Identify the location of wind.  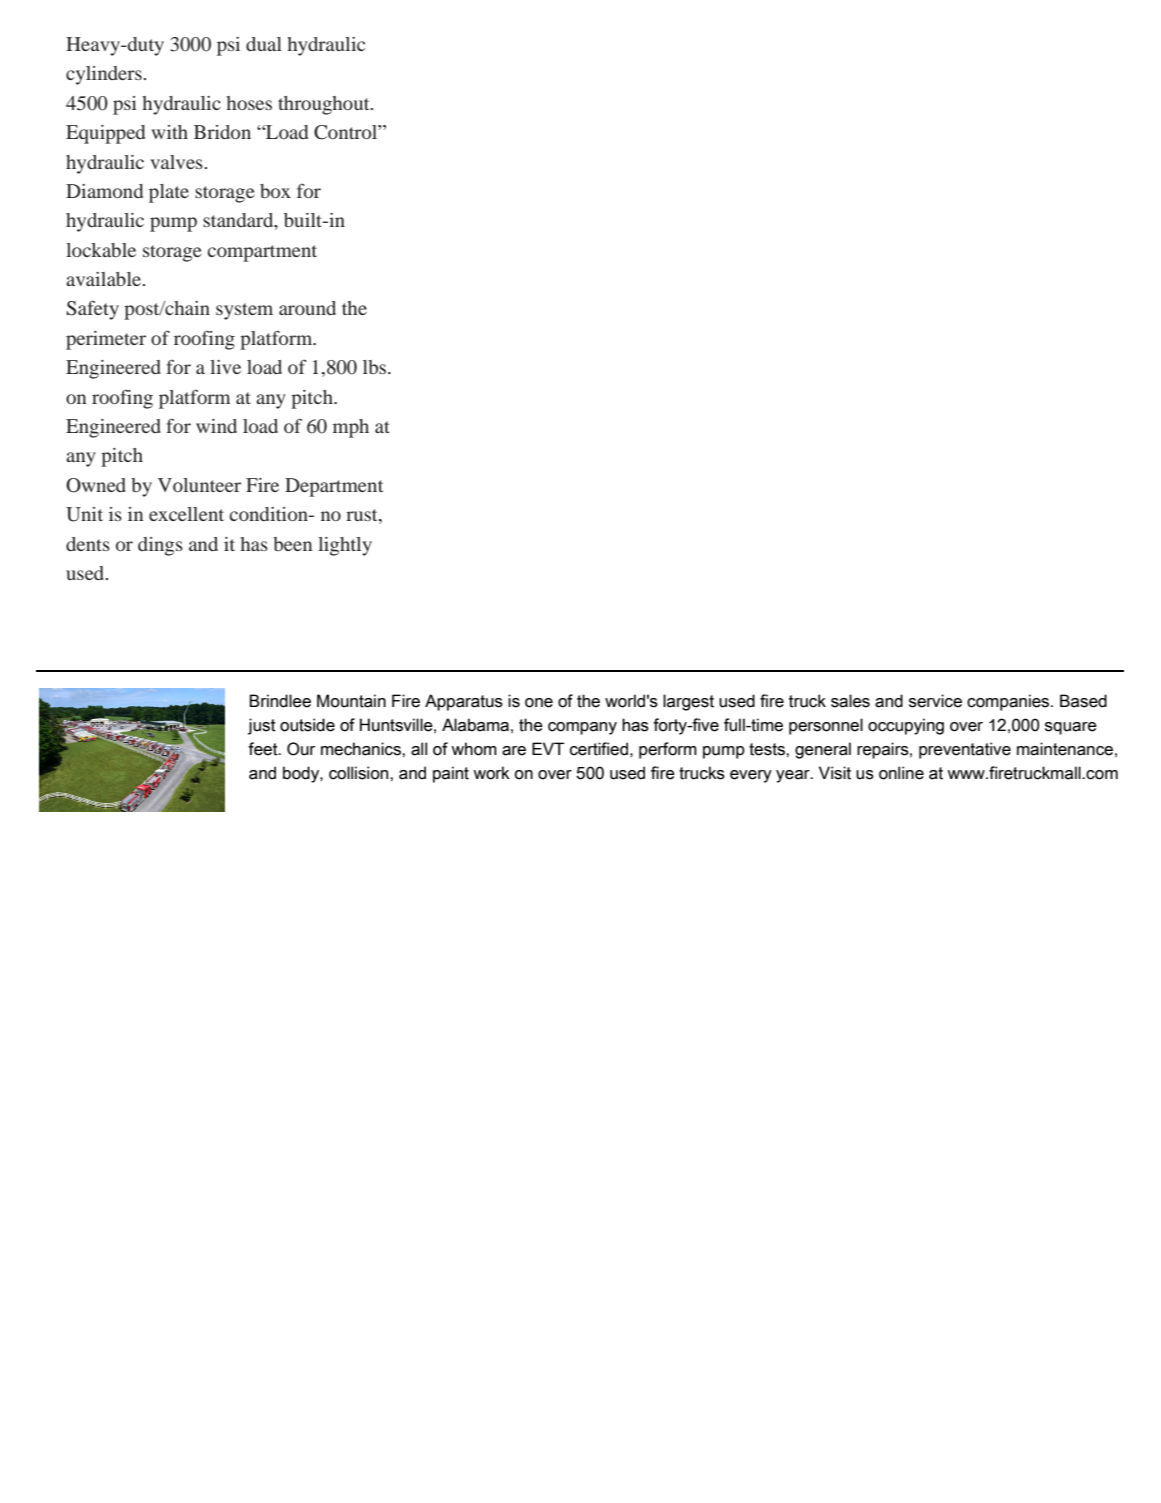
(216, 426).
